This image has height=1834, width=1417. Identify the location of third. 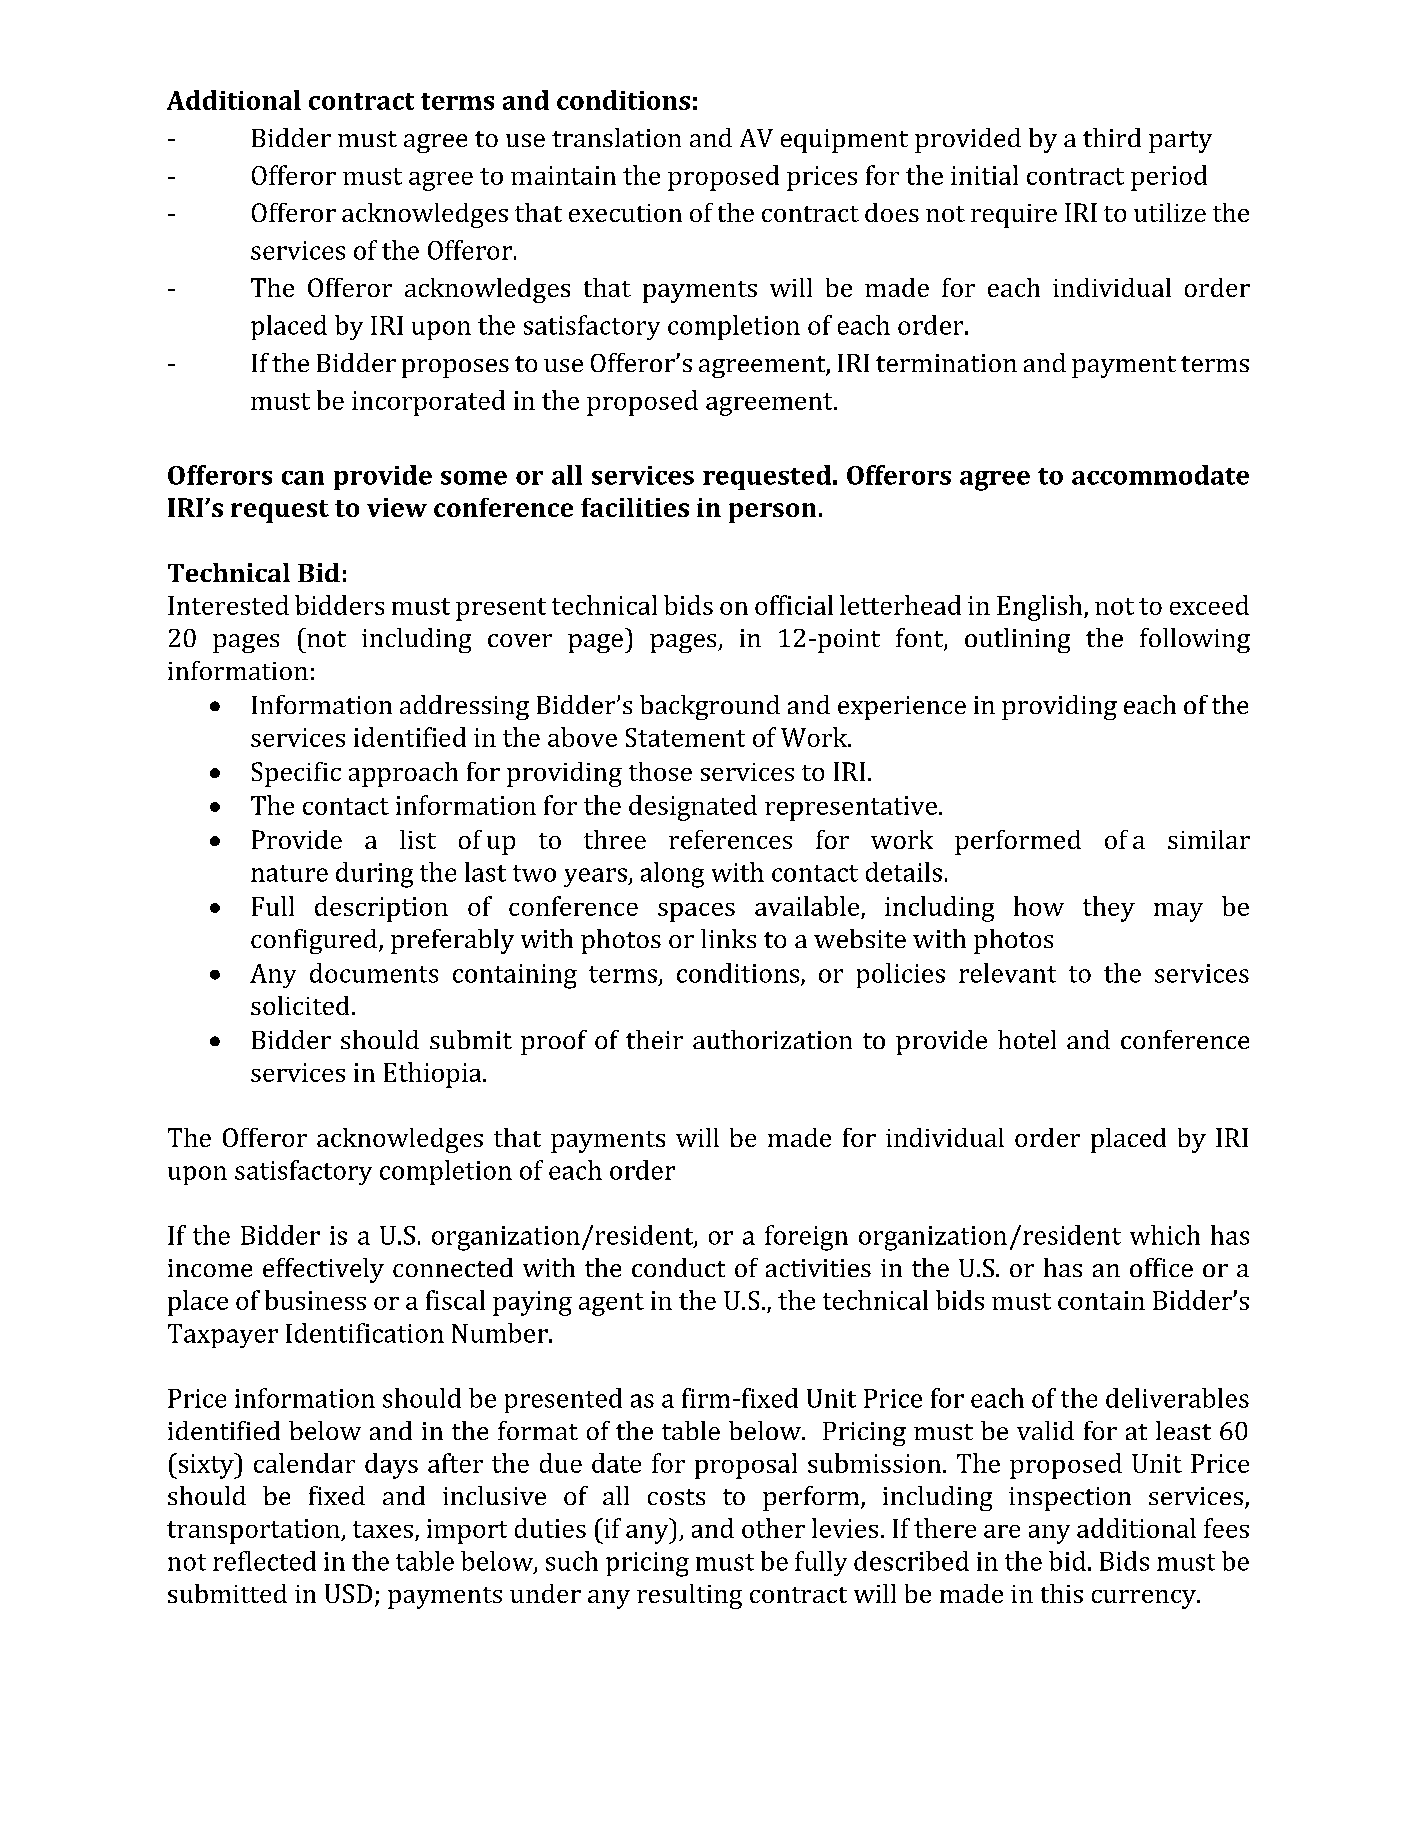
(1112, 137).
